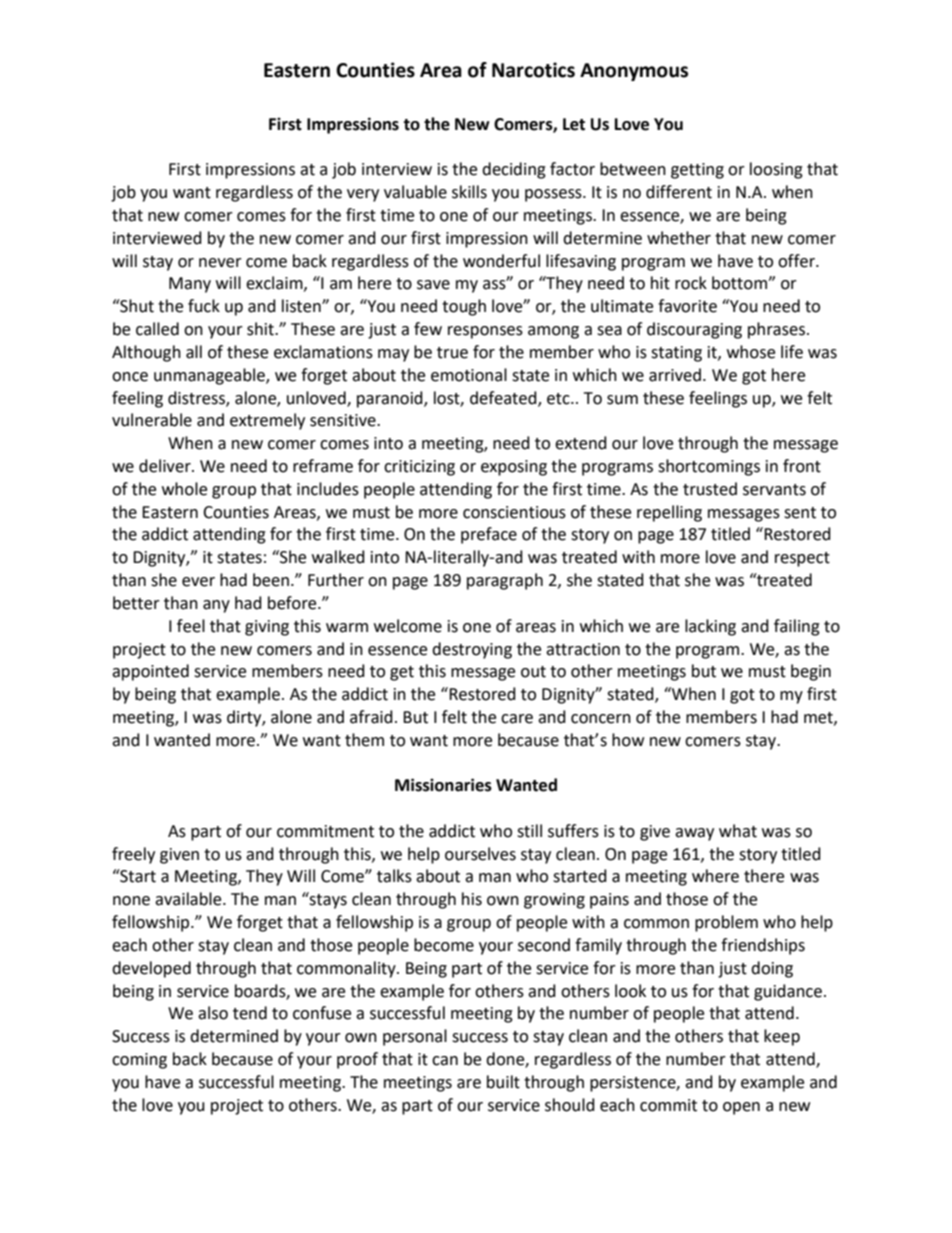  I want to click on very, so click(363, 195).
